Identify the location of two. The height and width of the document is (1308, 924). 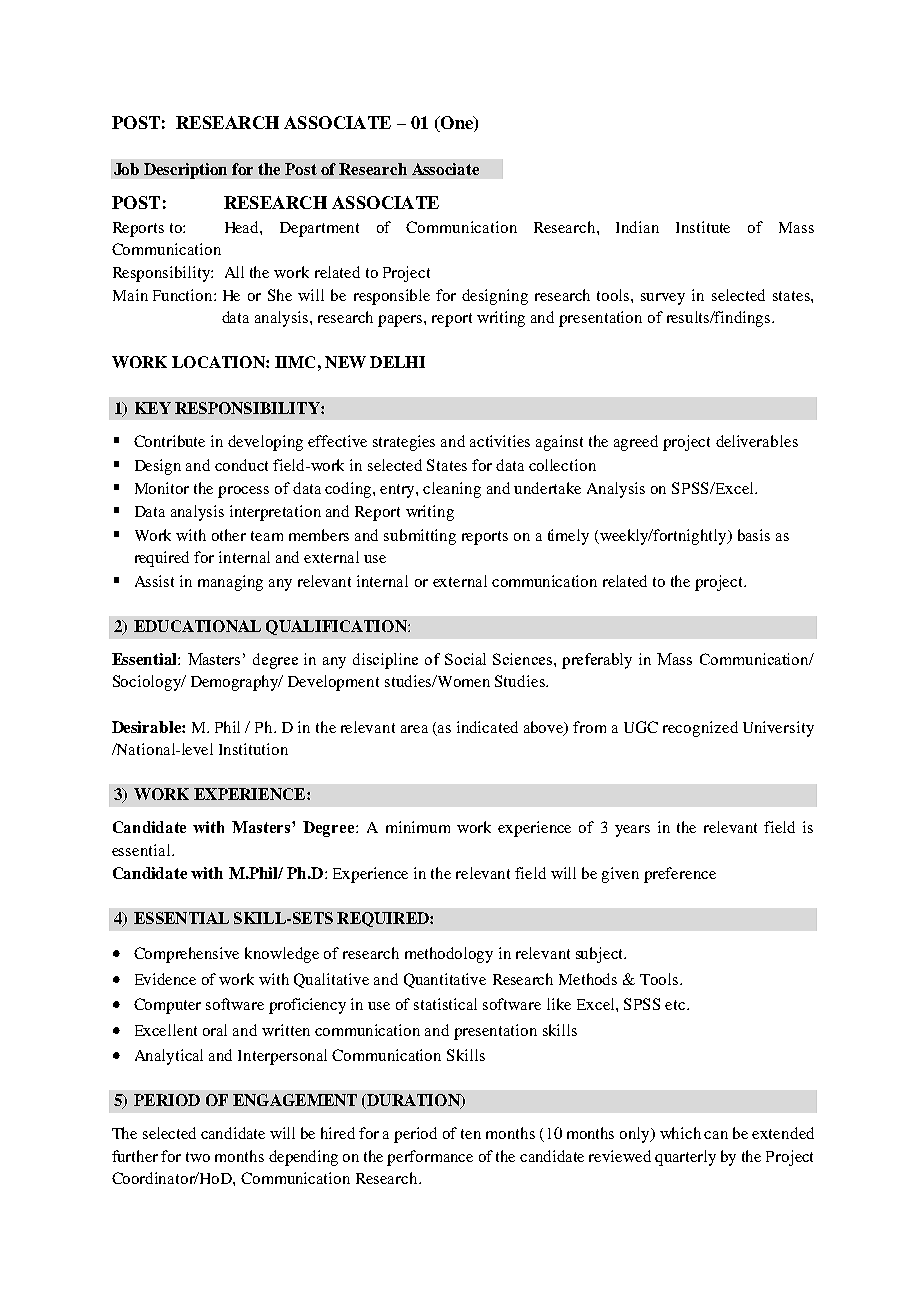
(198, 1157).
